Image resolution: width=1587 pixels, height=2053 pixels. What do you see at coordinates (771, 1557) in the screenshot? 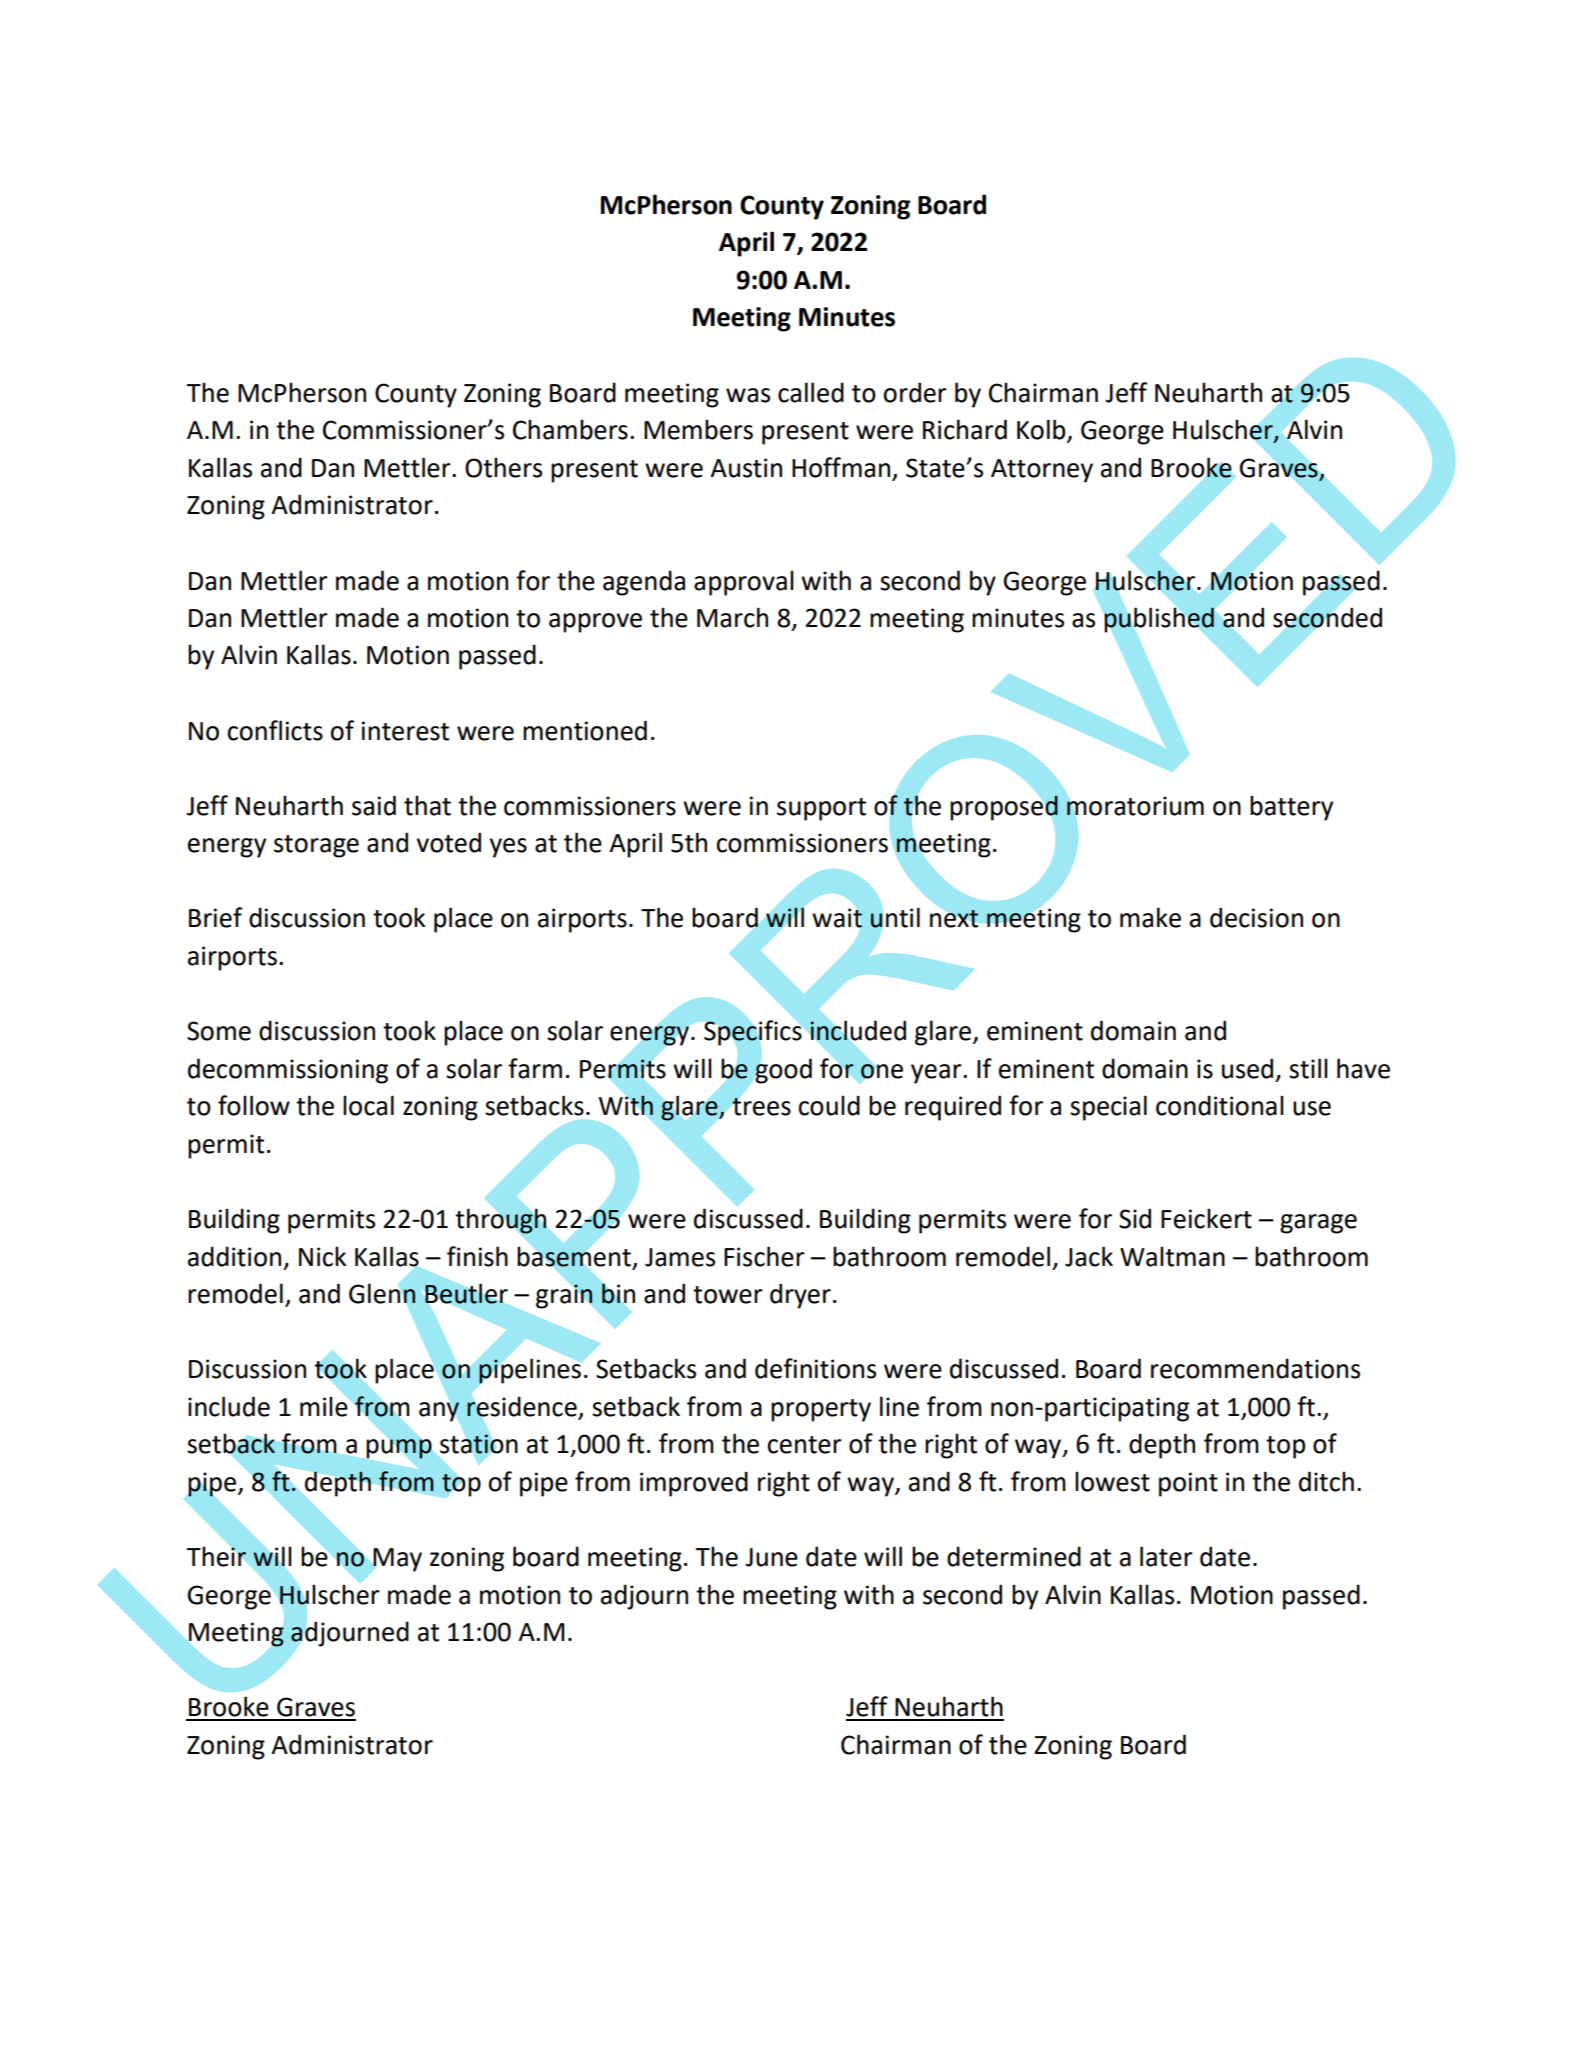
I see `June` at bounding box center [771, 1557].
